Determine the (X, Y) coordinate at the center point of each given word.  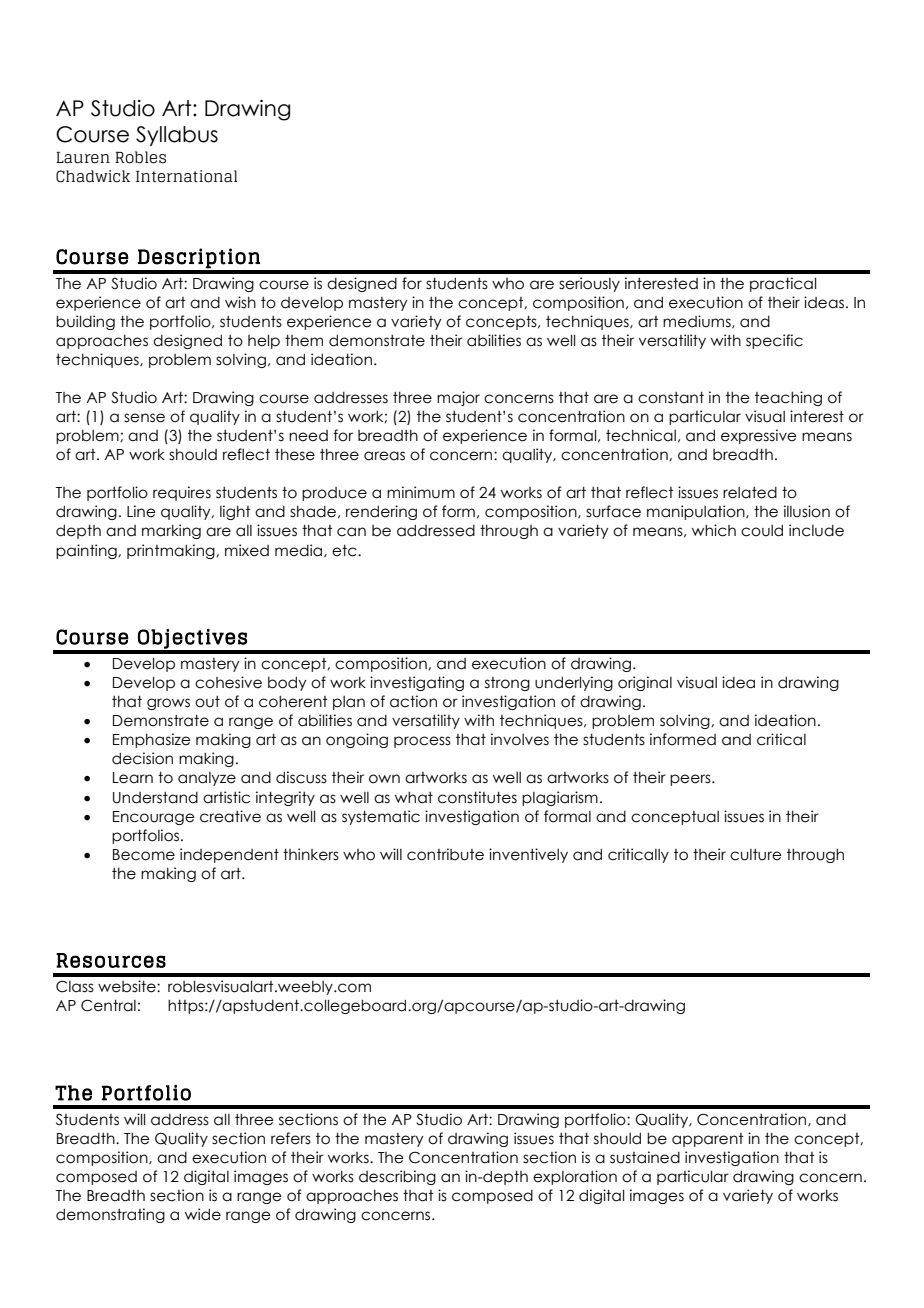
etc (345, 551)
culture (756, 855)
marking (171, 531)
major (458, 398)
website (128, 986)
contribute (445, 854)
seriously (589, 284)
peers (691, 780)
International (187, 176)
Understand (155, 798)
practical (783, 284)
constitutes (477, 797)
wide (203, 1214)
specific (774, 341)
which (714, 530)
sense (144, 418)
